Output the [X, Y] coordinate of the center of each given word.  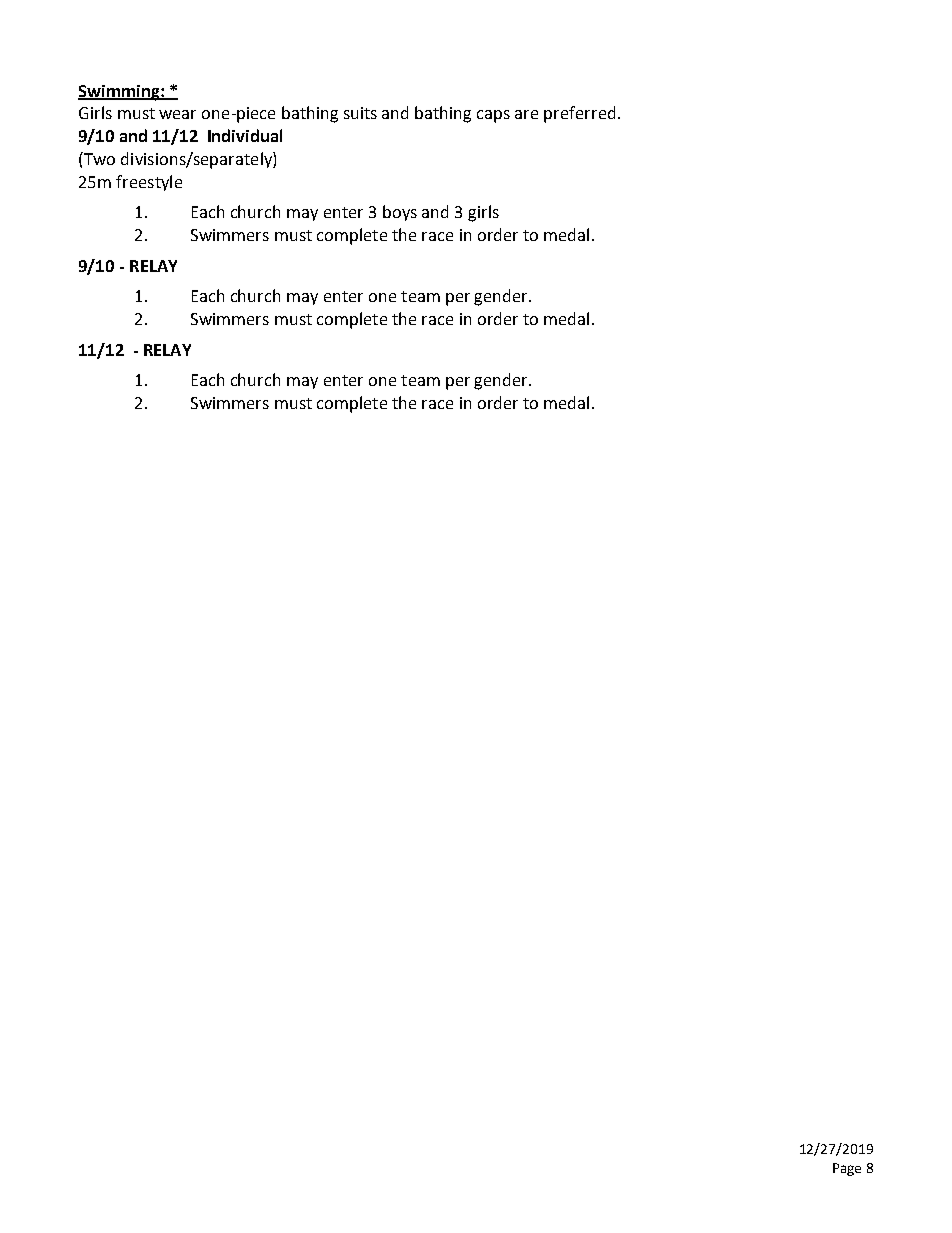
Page [847, 1169]
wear [177, 114]
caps [493, 116]
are [526, 114]
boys [400, 213]
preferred [579, 114]
